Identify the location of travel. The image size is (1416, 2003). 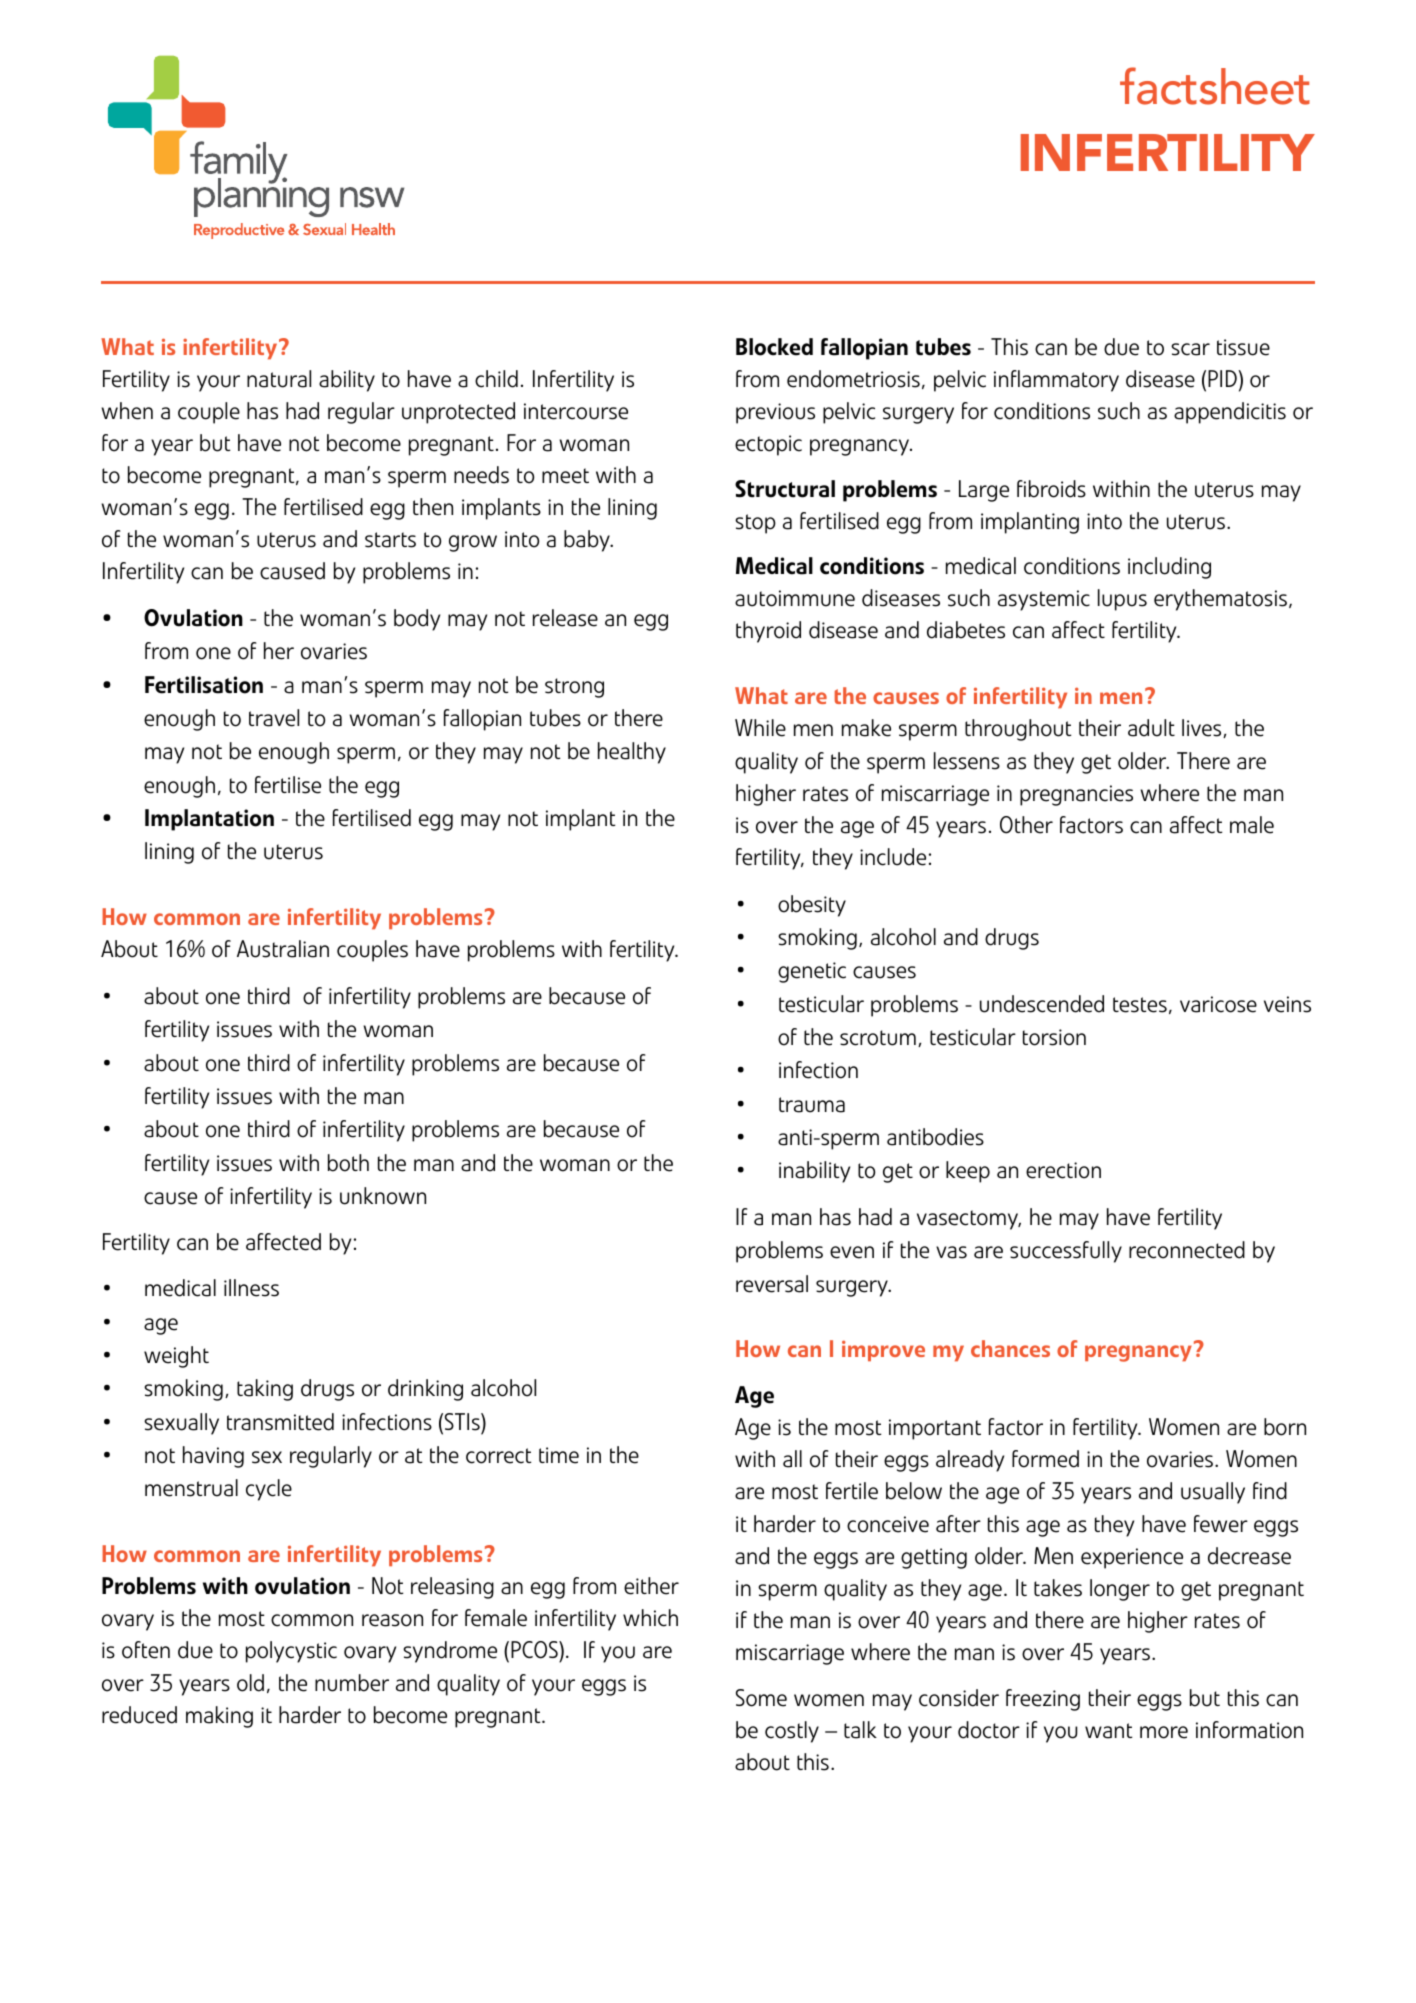
(274, 718).
